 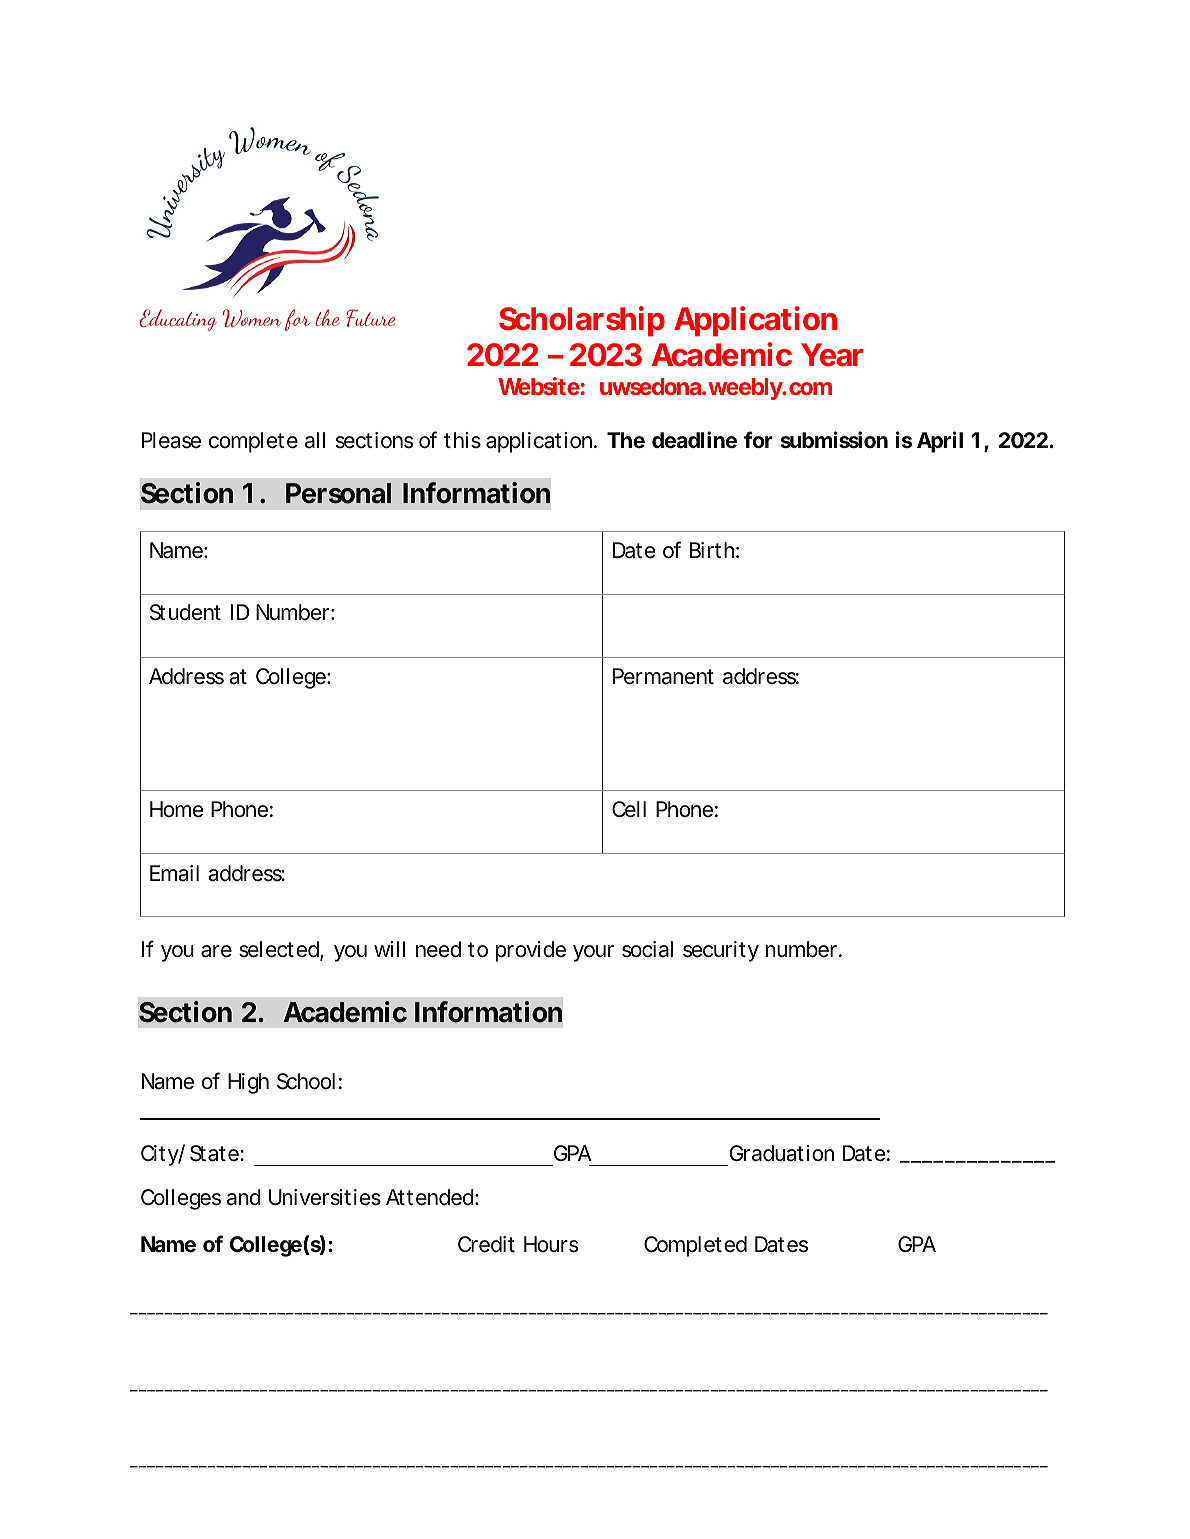 I want to click on Cell, so click(x=629, y=809).
